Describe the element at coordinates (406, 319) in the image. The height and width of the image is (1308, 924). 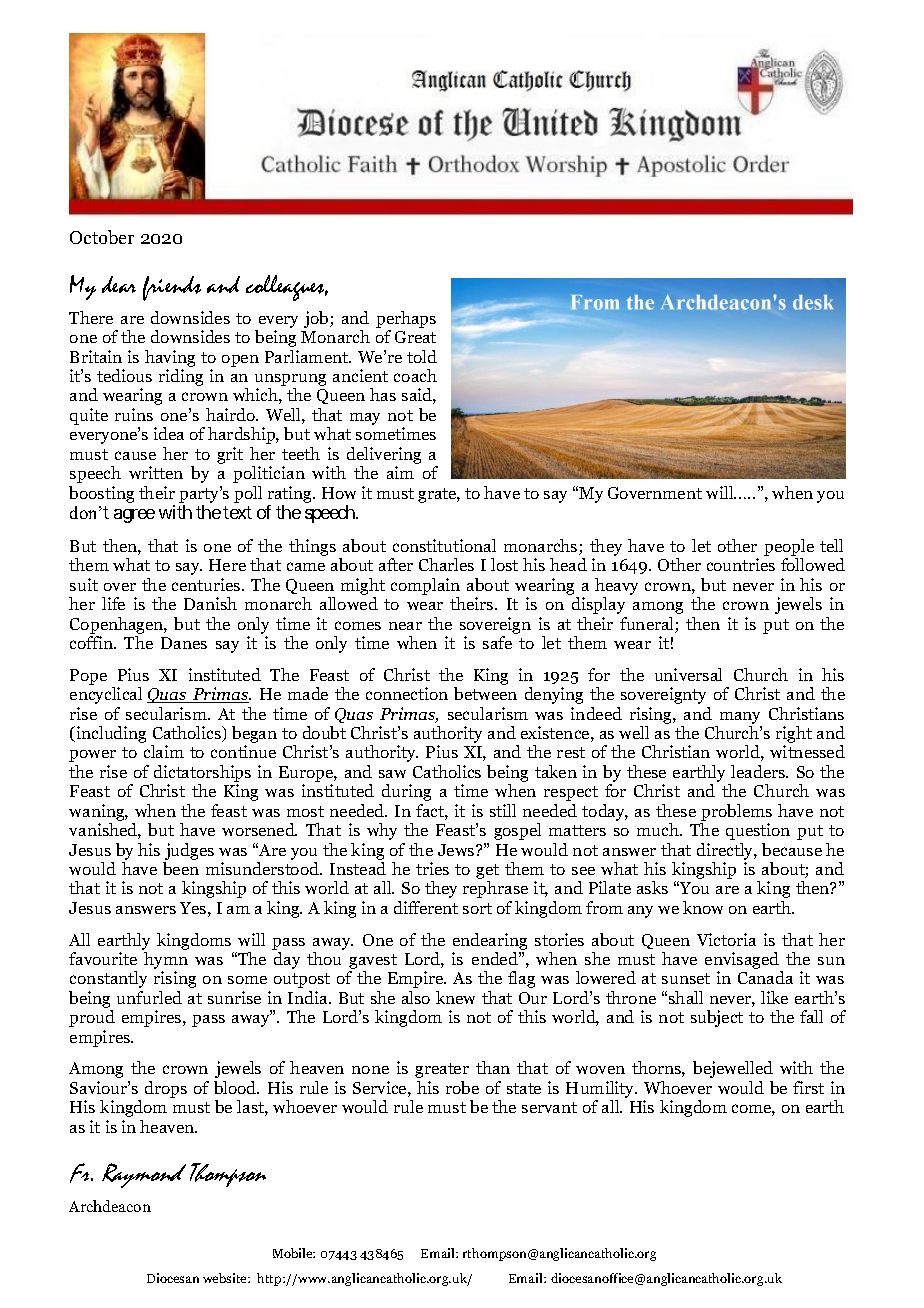
I see `perhaps` at that location.
